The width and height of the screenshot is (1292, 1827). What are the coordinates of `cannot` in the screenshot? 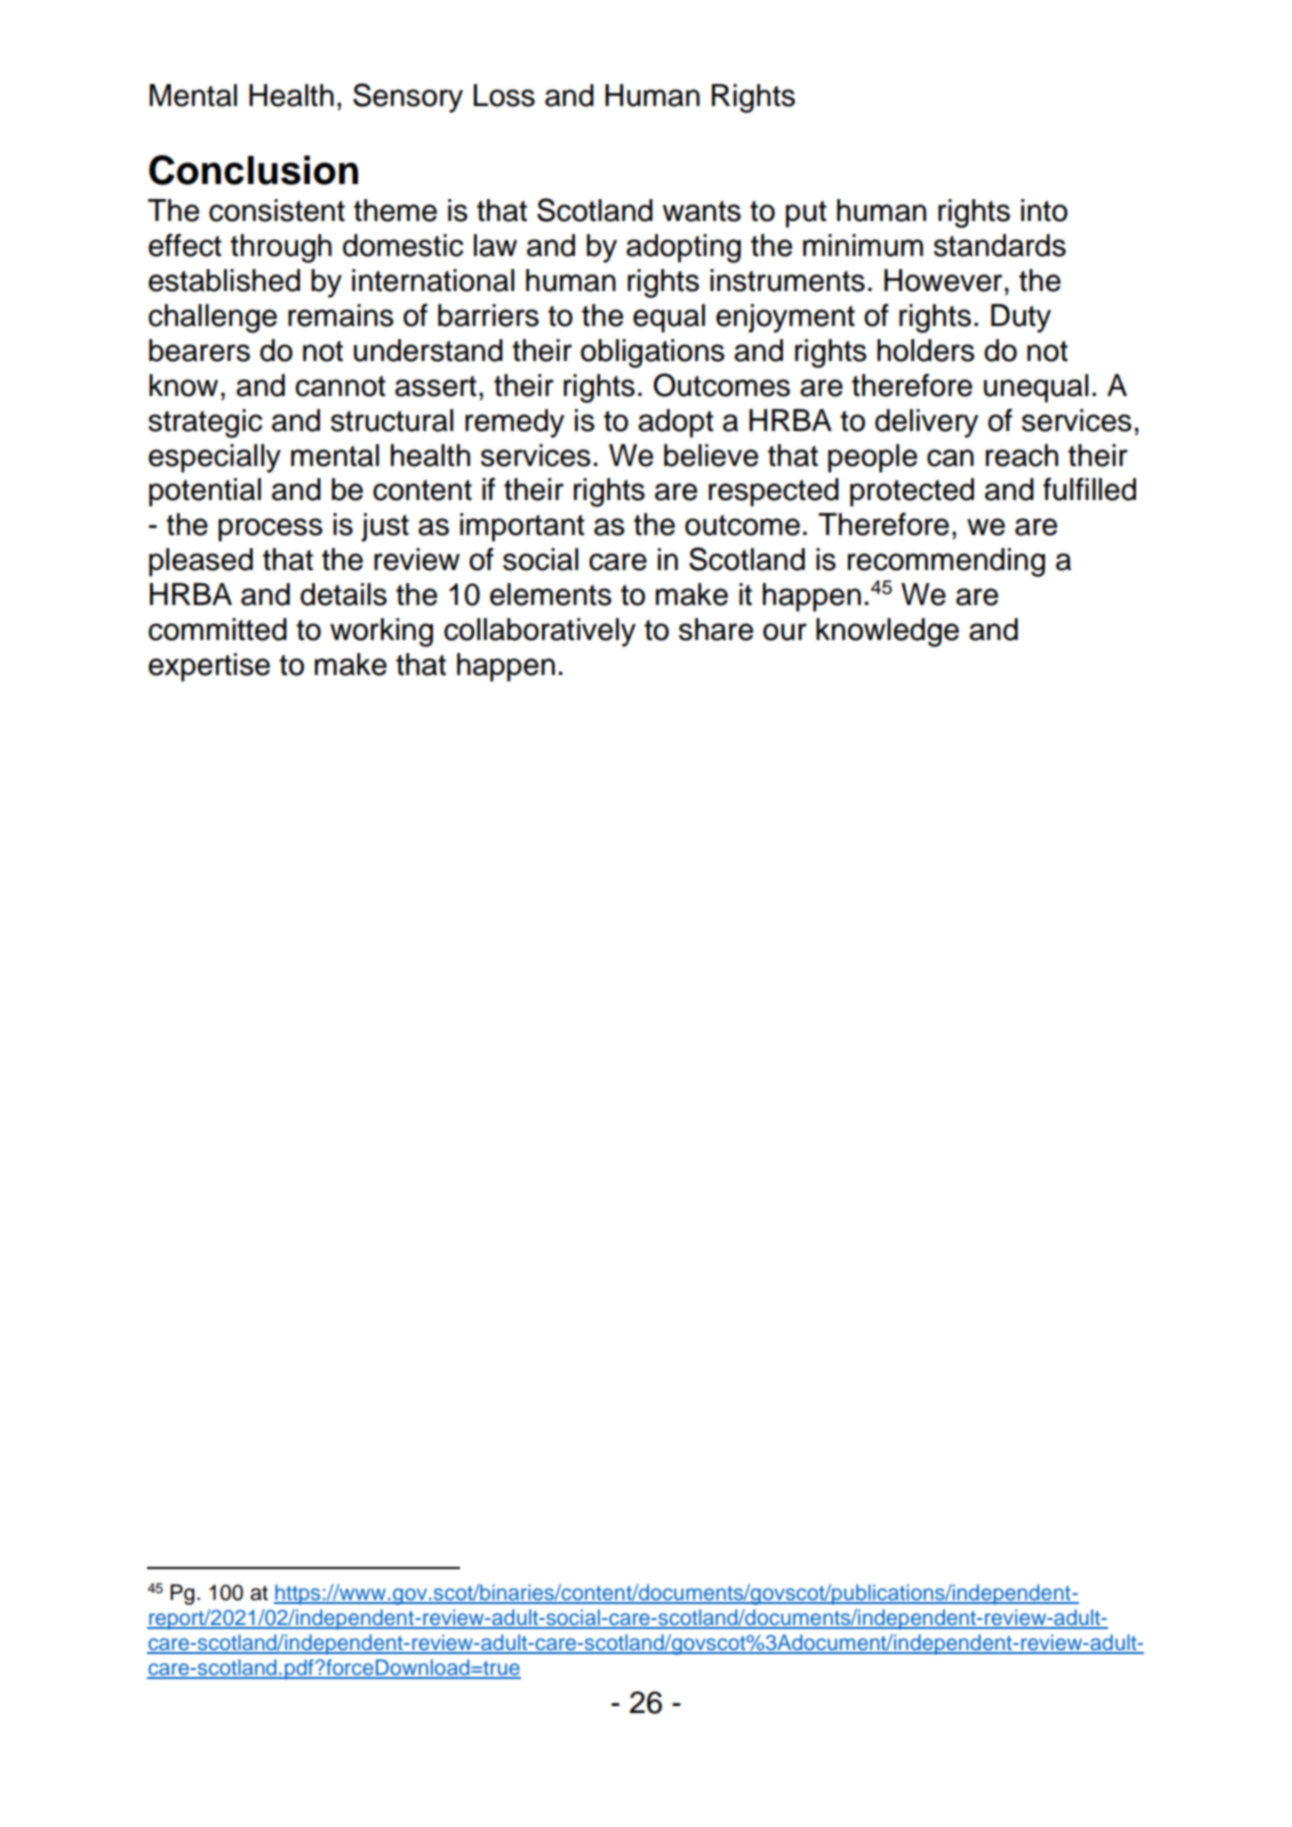 It's located at (340, 386).
